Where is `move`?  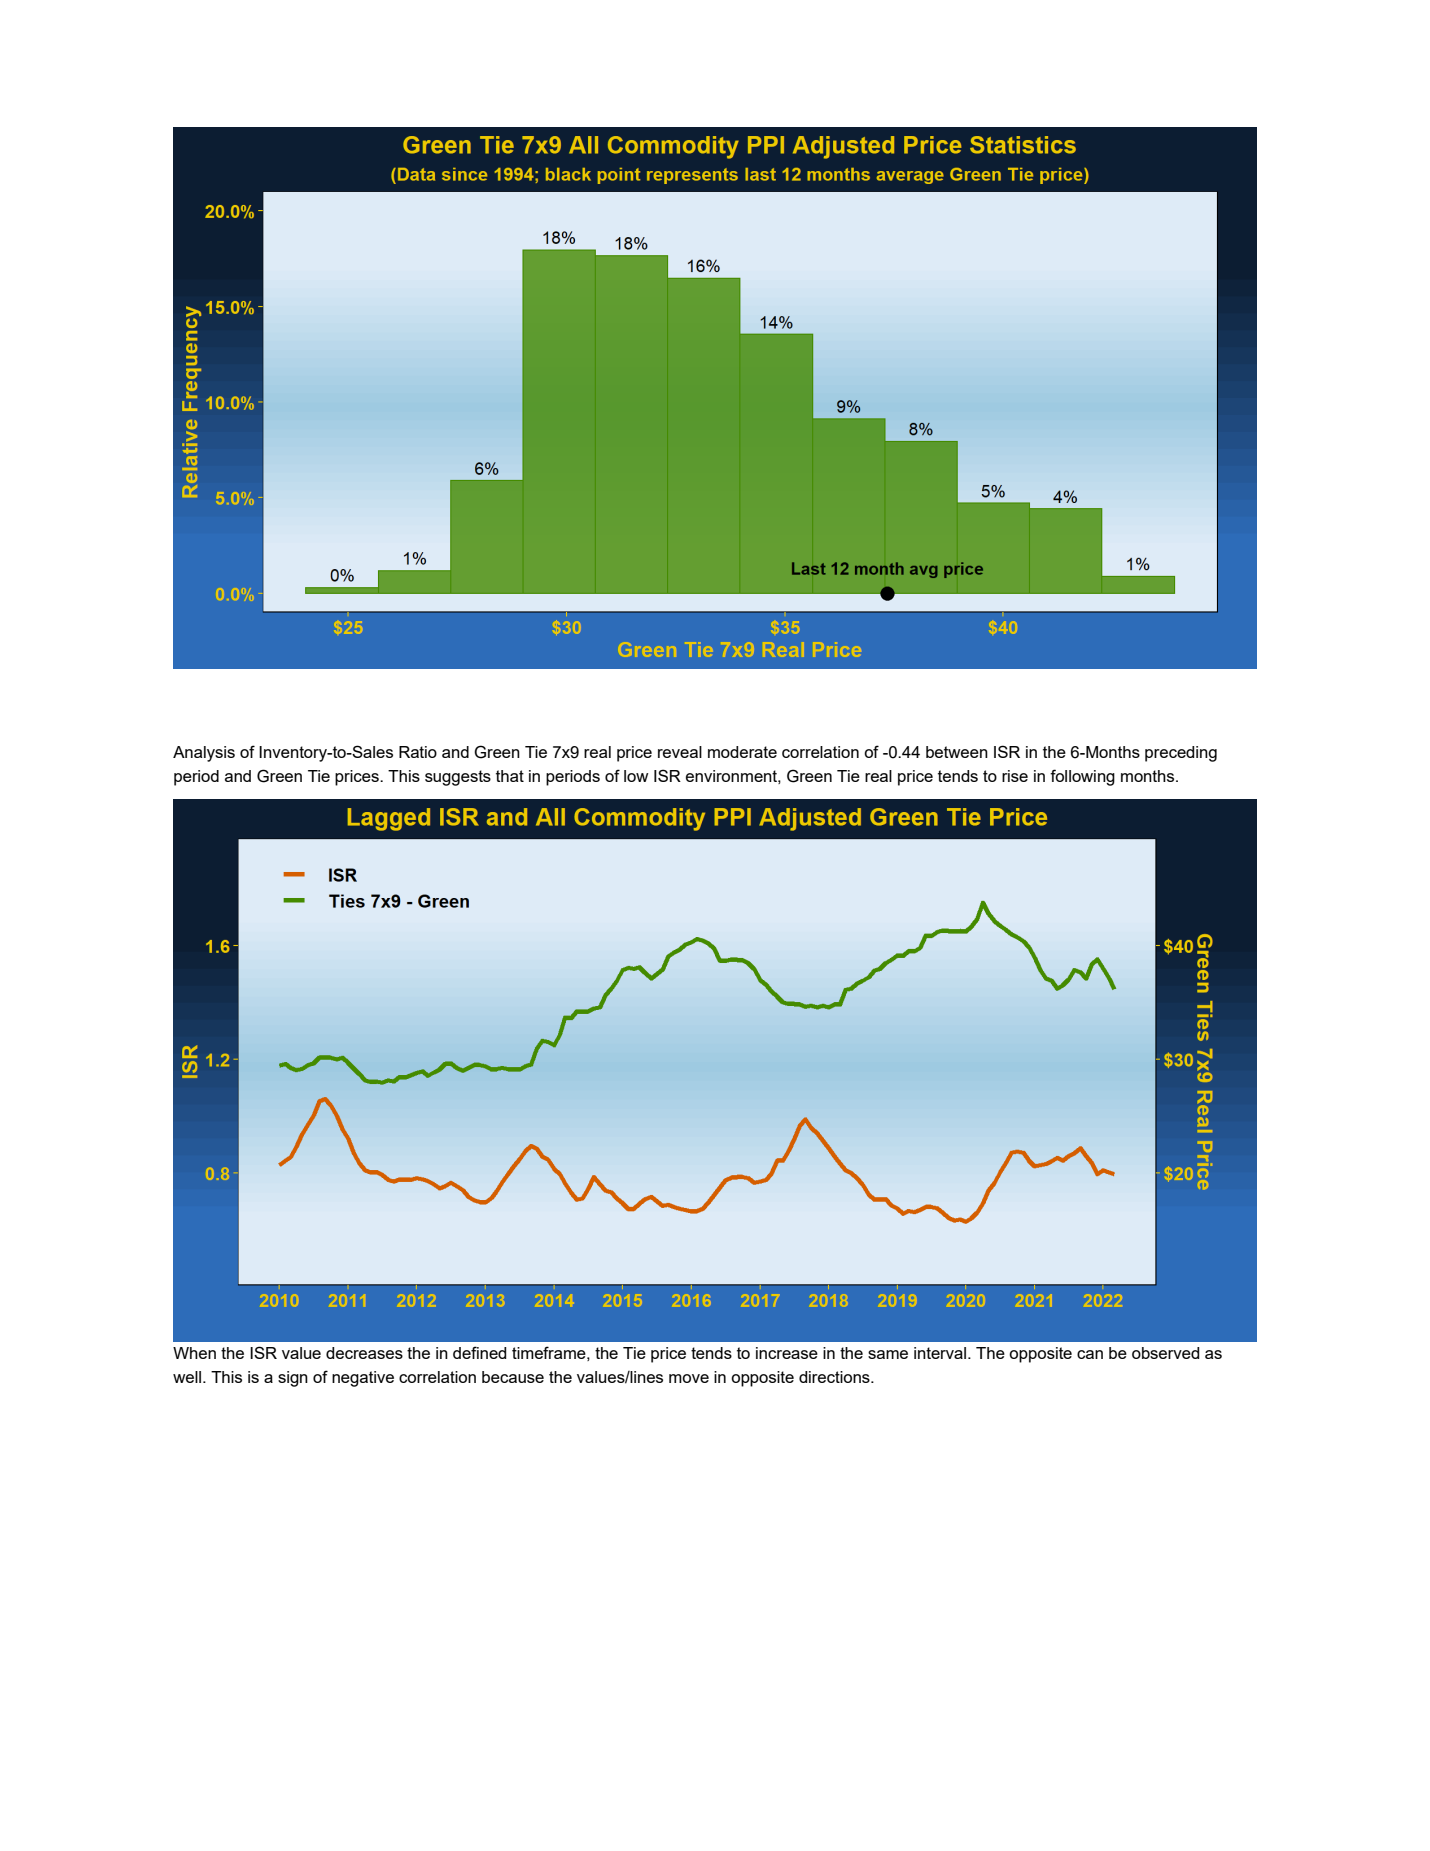
move is located at coordinates (689, 1378).
